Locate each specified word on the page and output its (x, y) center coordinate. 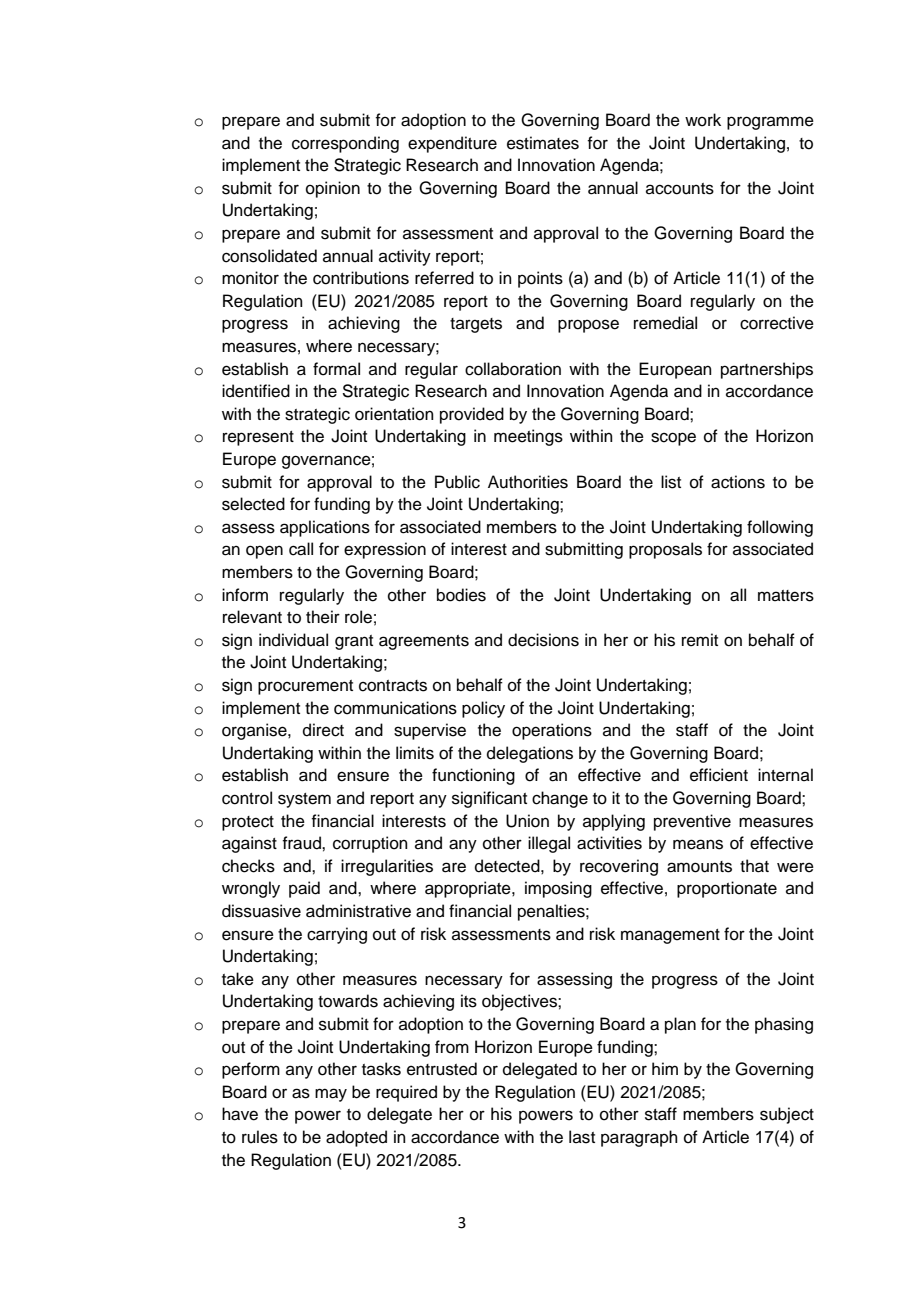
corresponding (345, 144)
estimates (543, 143)
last (582, 1137)
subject (787, 1115)
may (331, 1095)
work (703, 120)
